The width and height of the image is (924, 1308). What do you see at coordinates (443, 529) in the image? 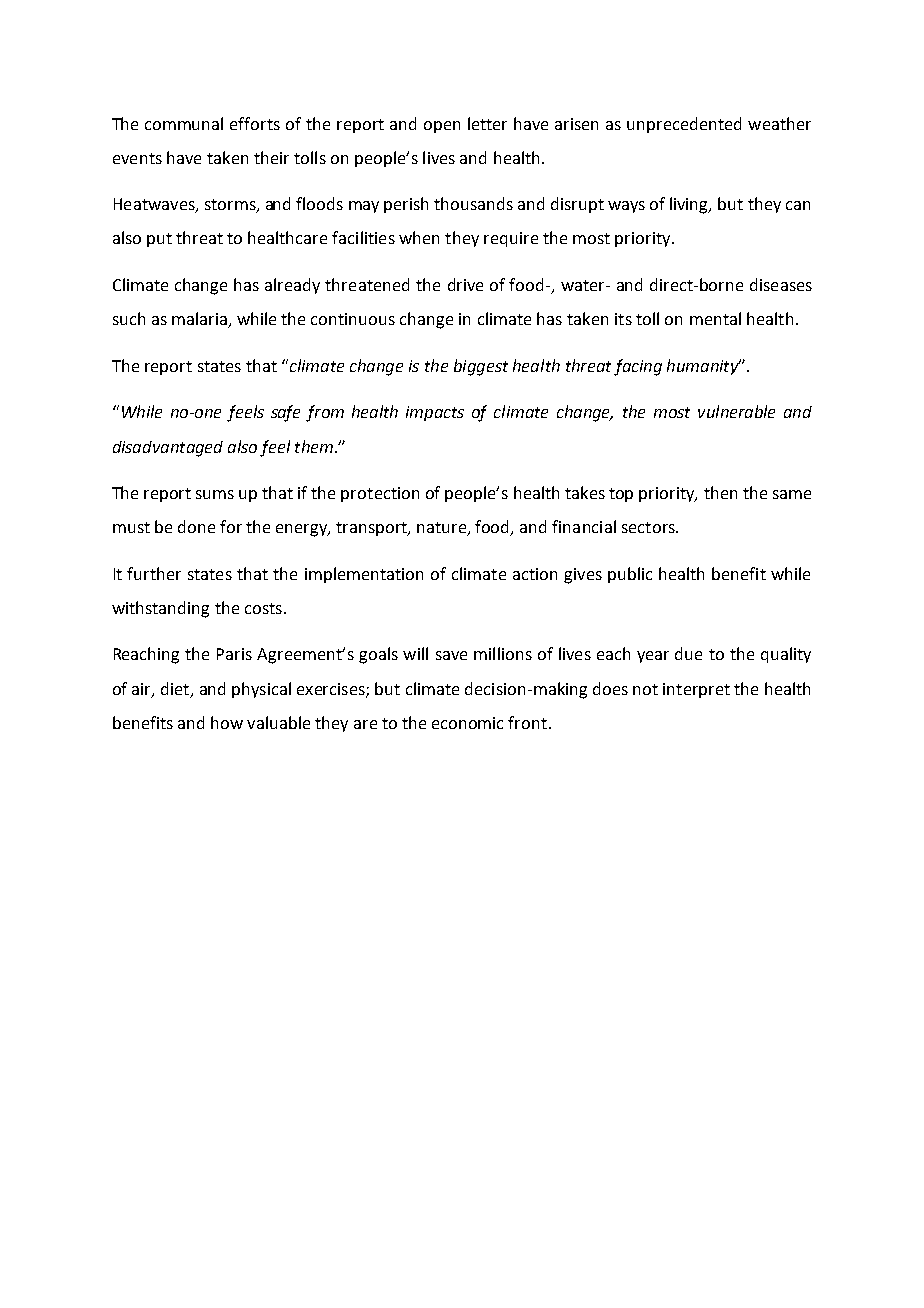
I see `nature` at bounding box center [443, 529].
